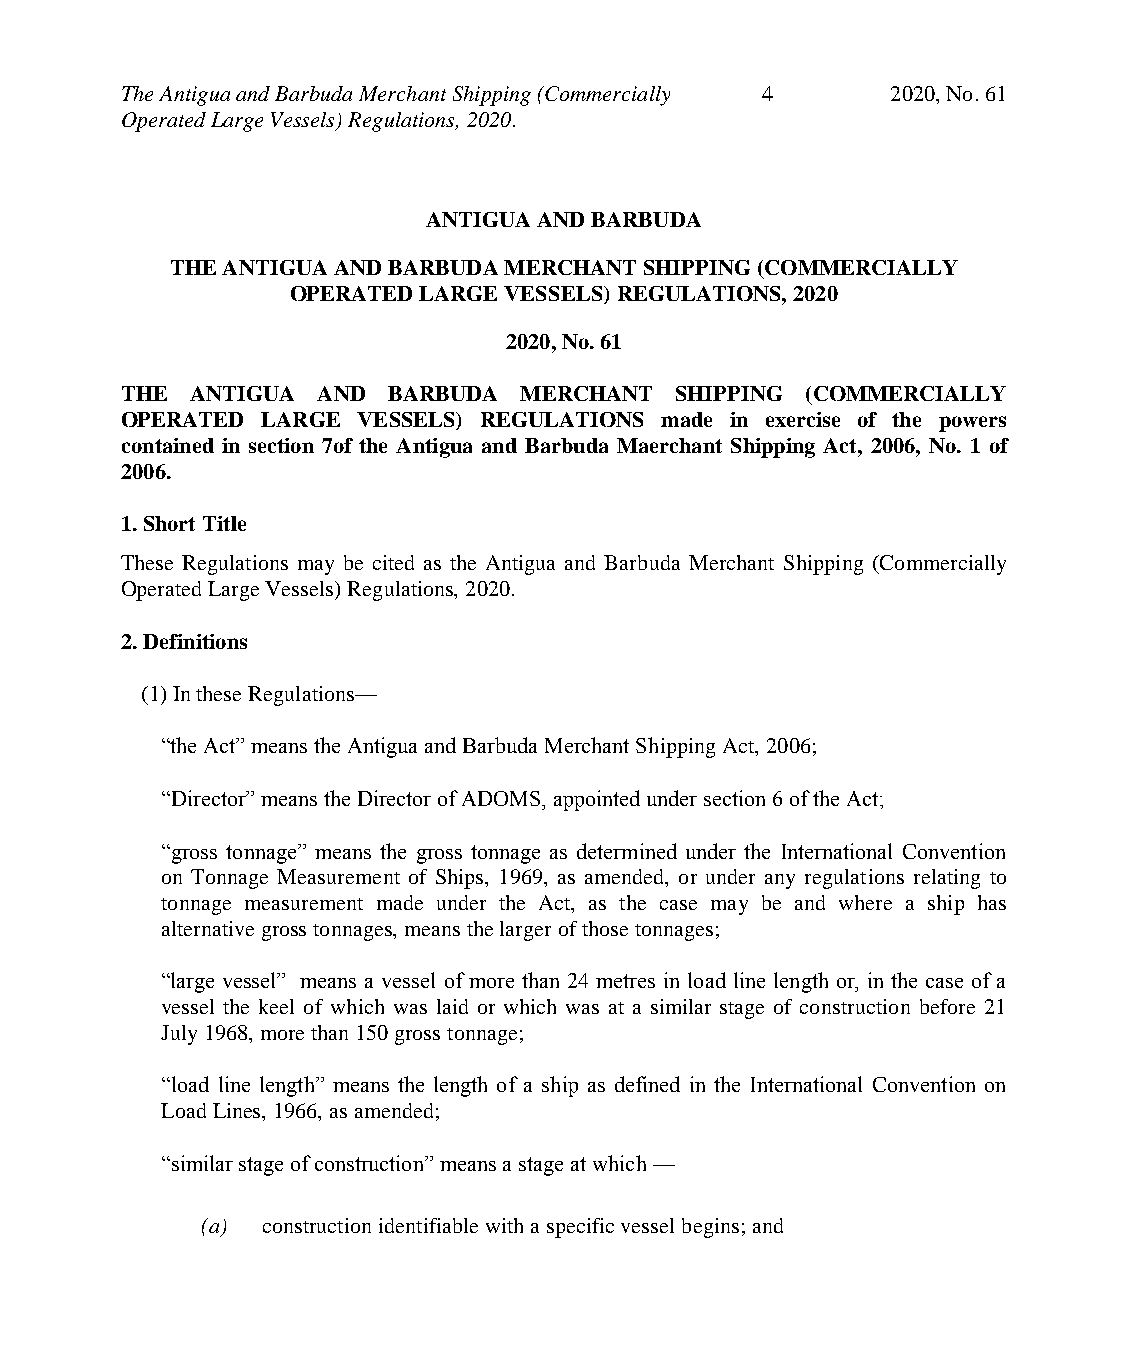  Describe the element at coordinates (803, 419) in the screenshot. I see `exercise` at that location.
